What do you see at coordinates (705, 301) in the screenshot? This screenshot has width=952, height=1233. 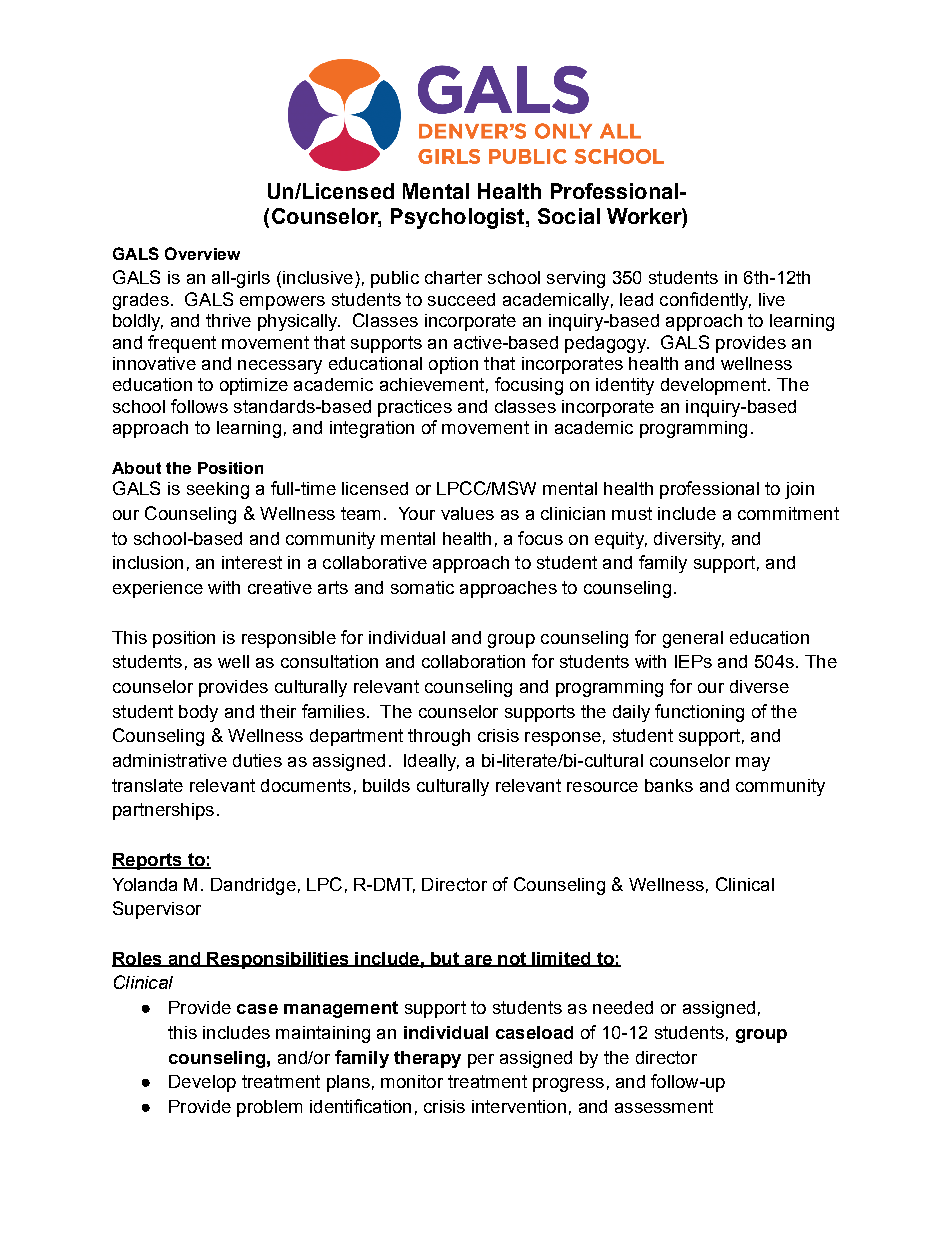 I see `confidently` at bounding box center [705, 301].
